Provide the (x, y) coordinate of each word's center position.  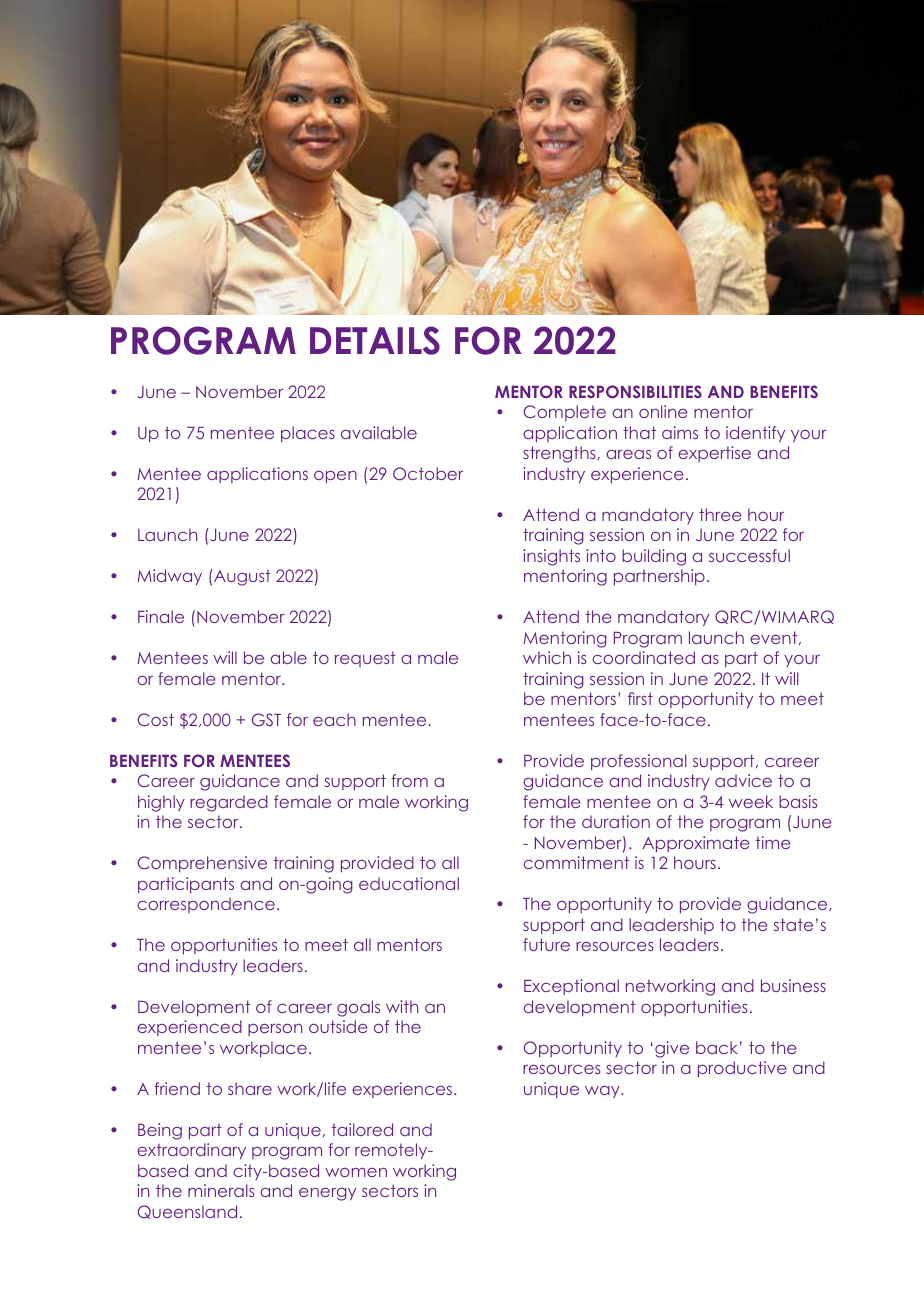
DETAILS (375, 340)
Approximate (696, 844)
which (547, 657)
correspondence (206, 905)
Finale (161, 616)
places (308, 434)
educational (409, 883)
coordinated (643, 657)
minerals (221, 1190)
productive (742, 1069)
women (356, 1172)
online (663, 411)
